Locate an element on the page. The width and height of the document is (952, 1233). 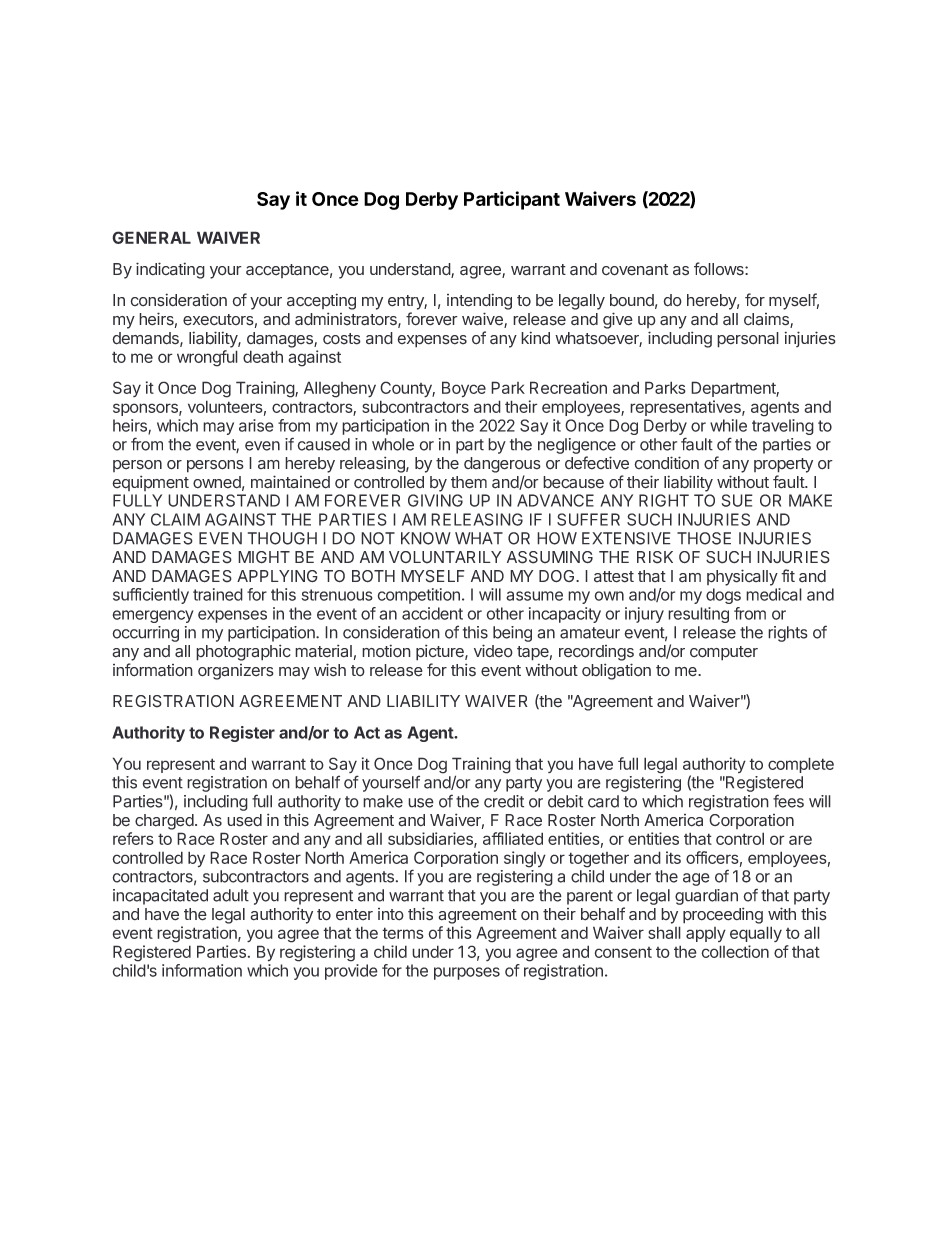
trained is located at coordinates (218, 594).
